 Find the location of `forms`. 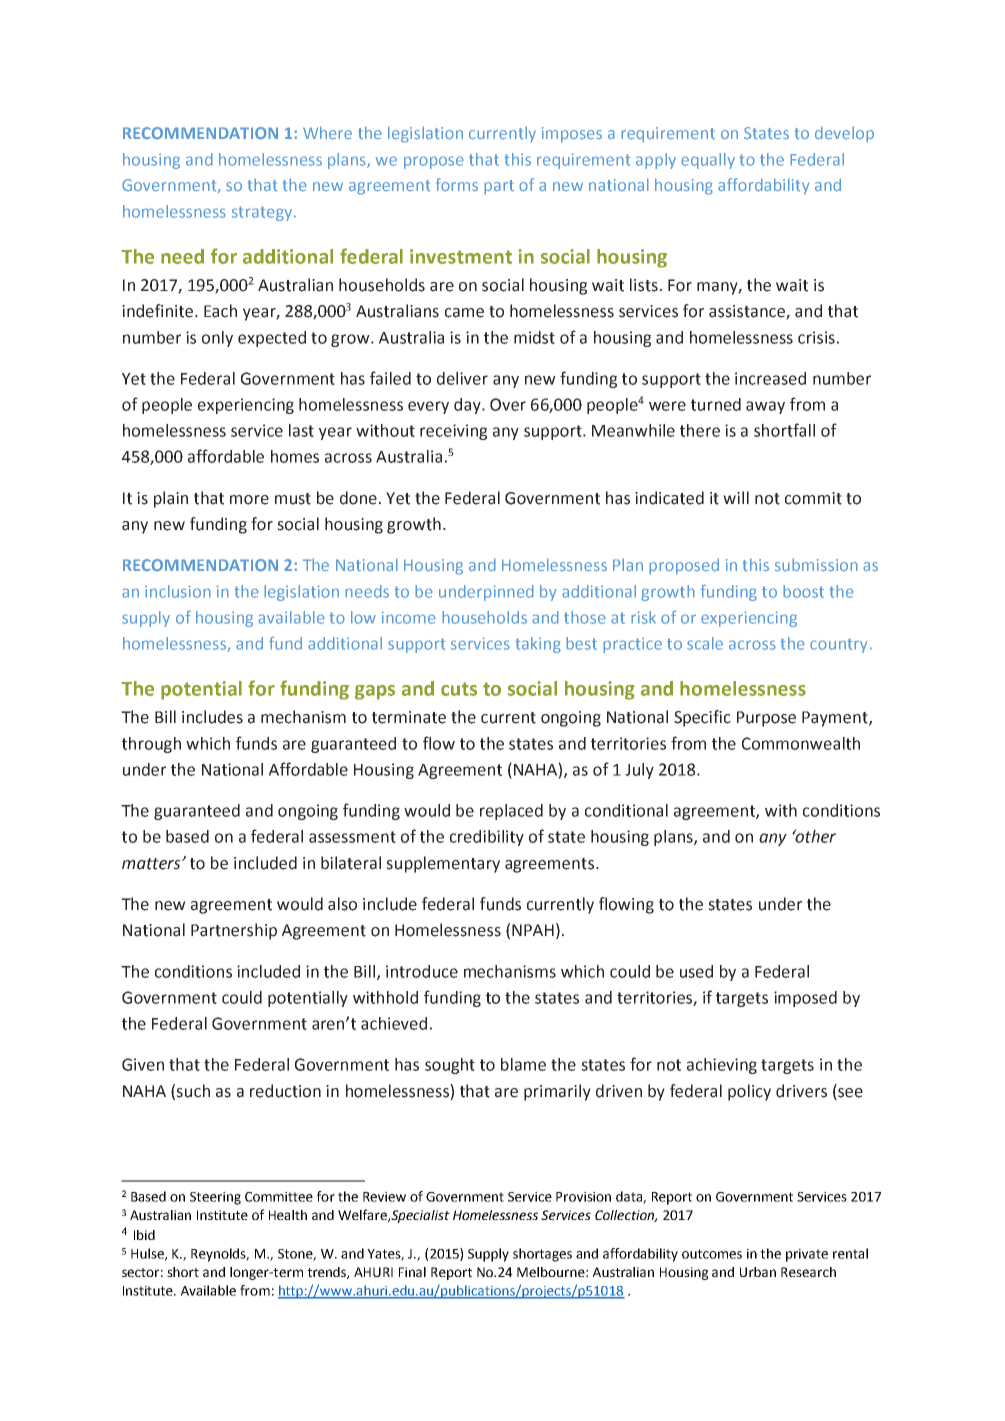

forms is located at coordinates (457, 185).
